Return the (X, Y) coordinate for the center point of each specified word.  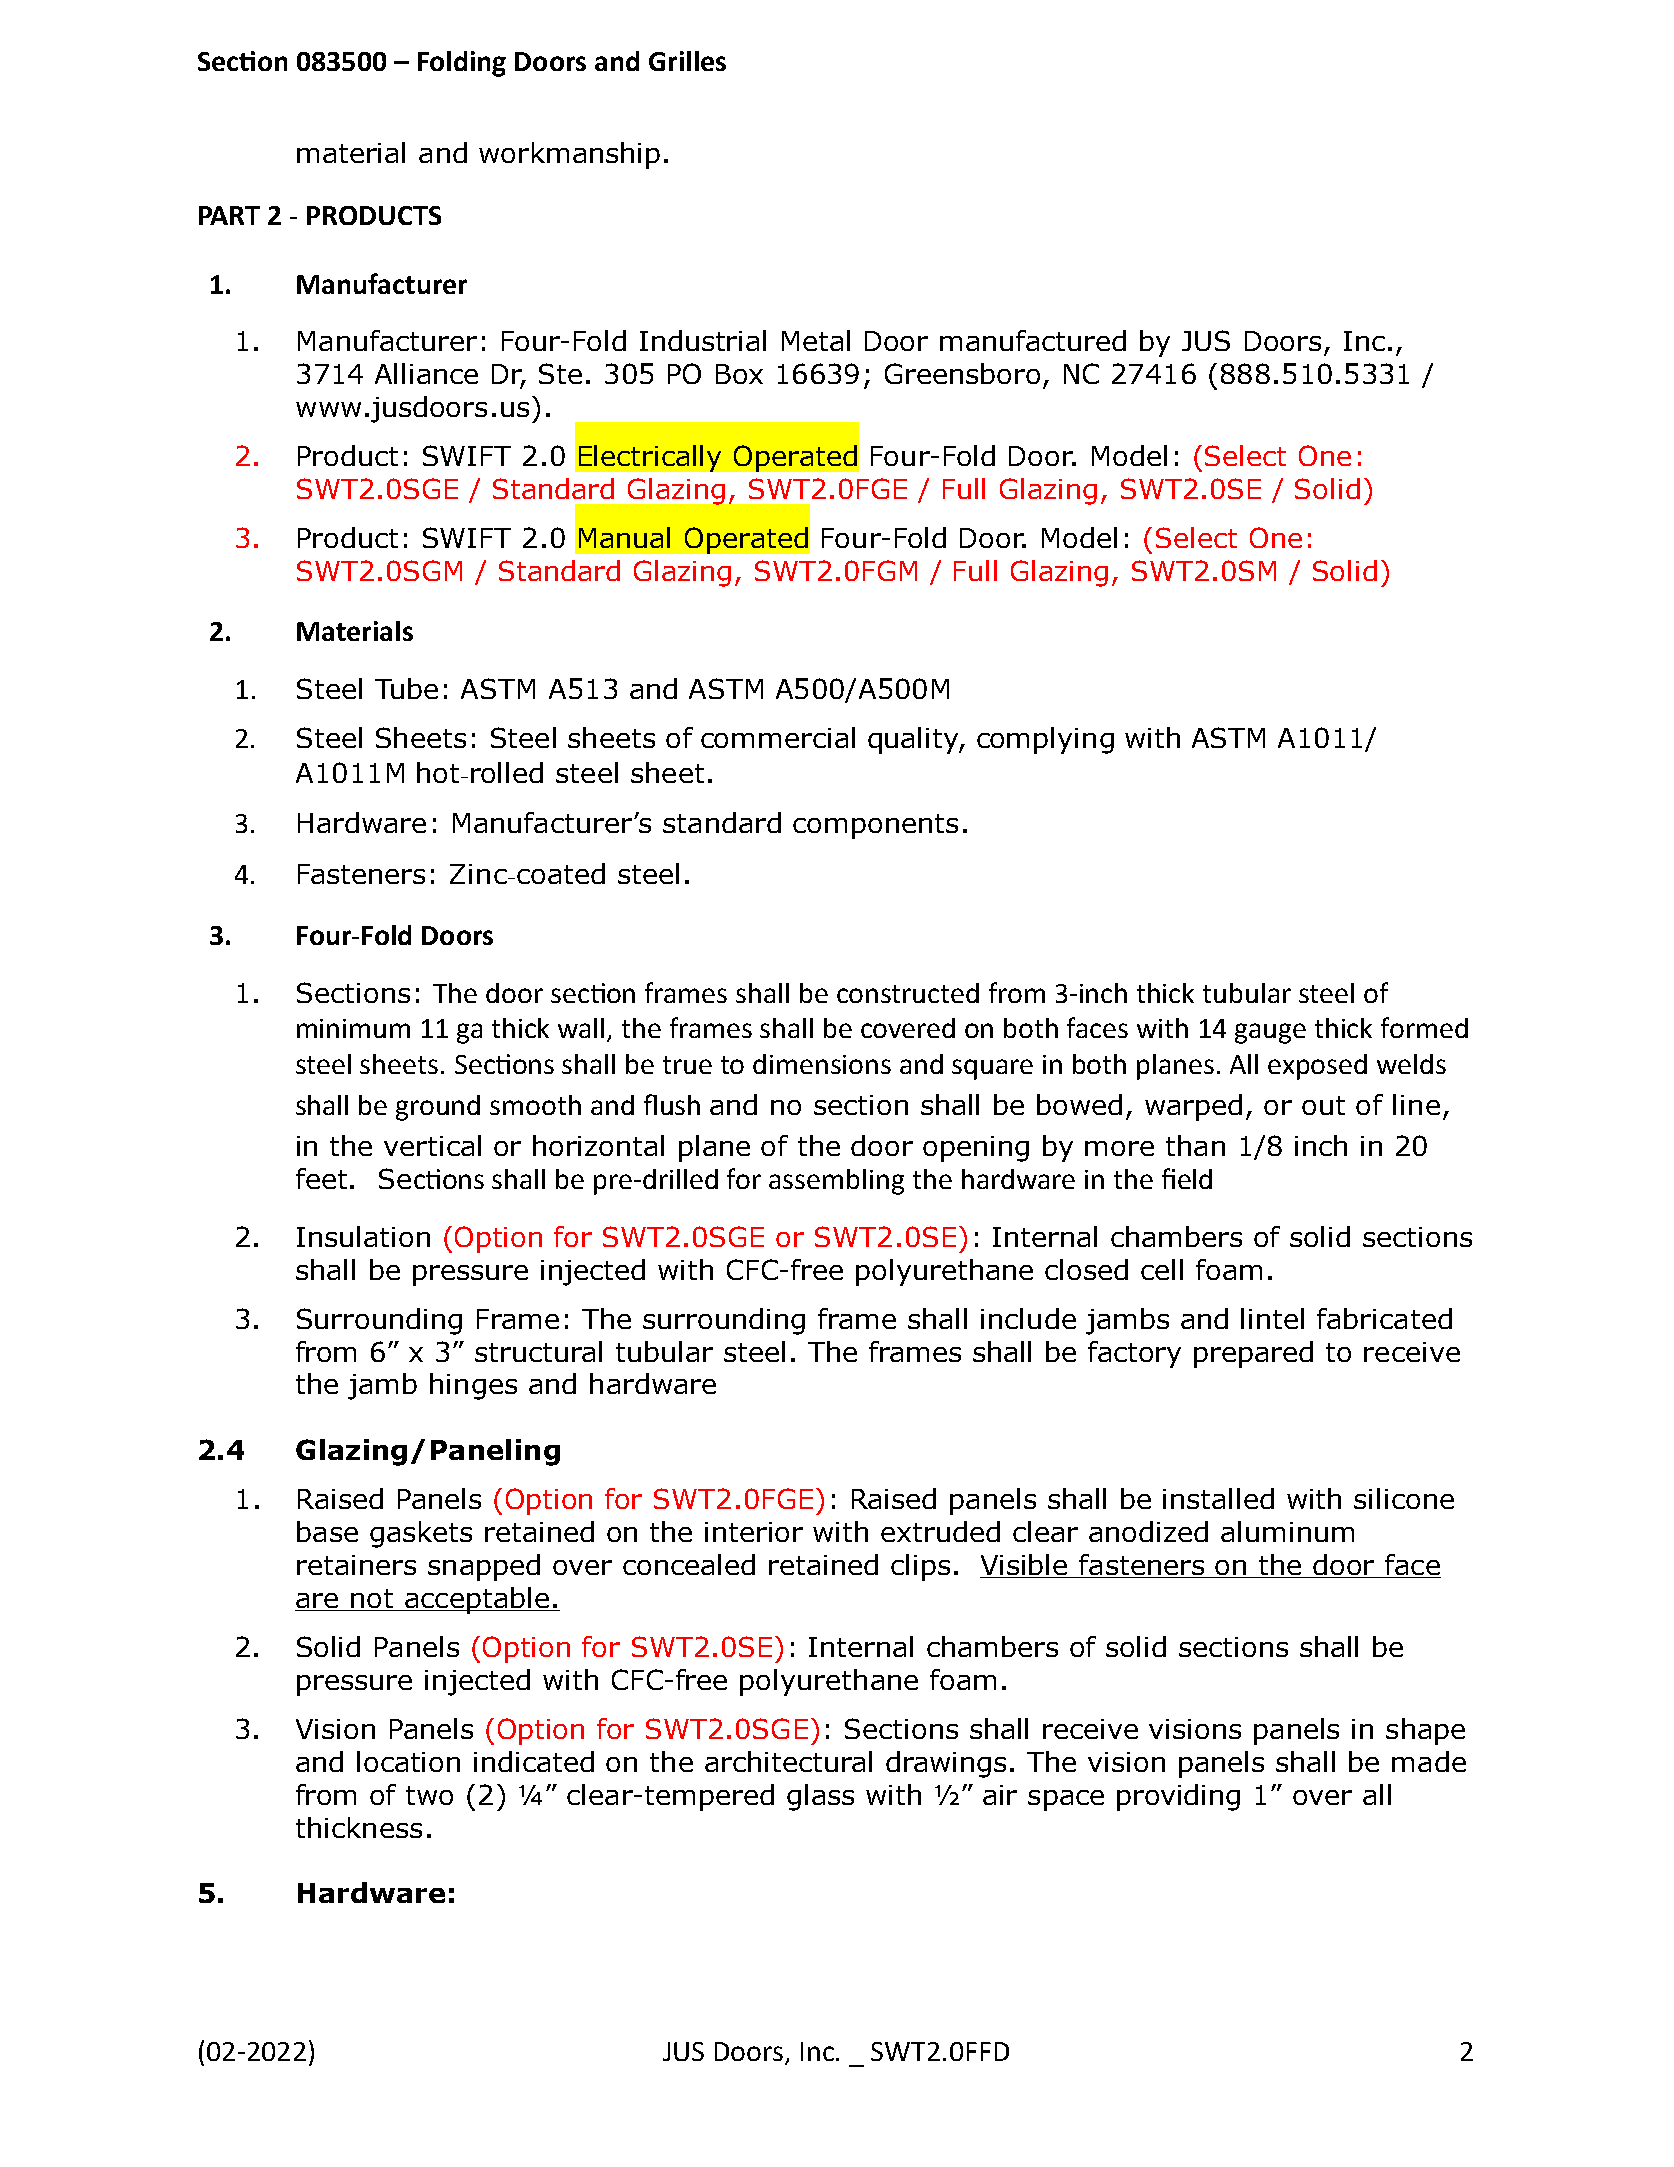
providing (1178, 1797)
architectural (788, 1761)
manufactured (1033, 340)
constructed (908, 993)
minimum (353, 1028)
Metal (816, 340)
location (408, 1761)
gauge (1270, 1033)
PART (229, 215)
